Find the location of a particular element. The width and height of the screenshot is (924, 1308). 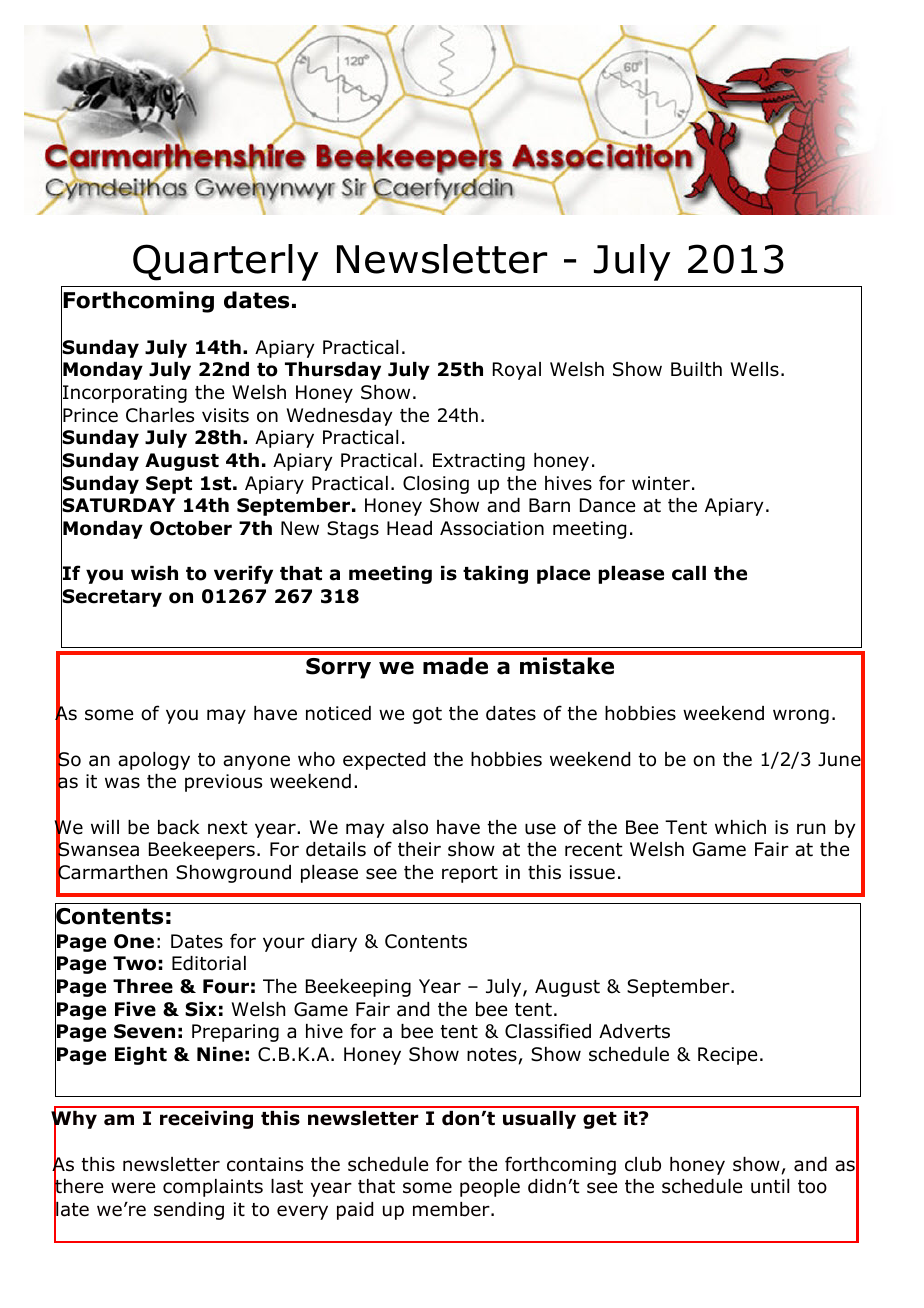

apology is located at coordinates (154, 761).
